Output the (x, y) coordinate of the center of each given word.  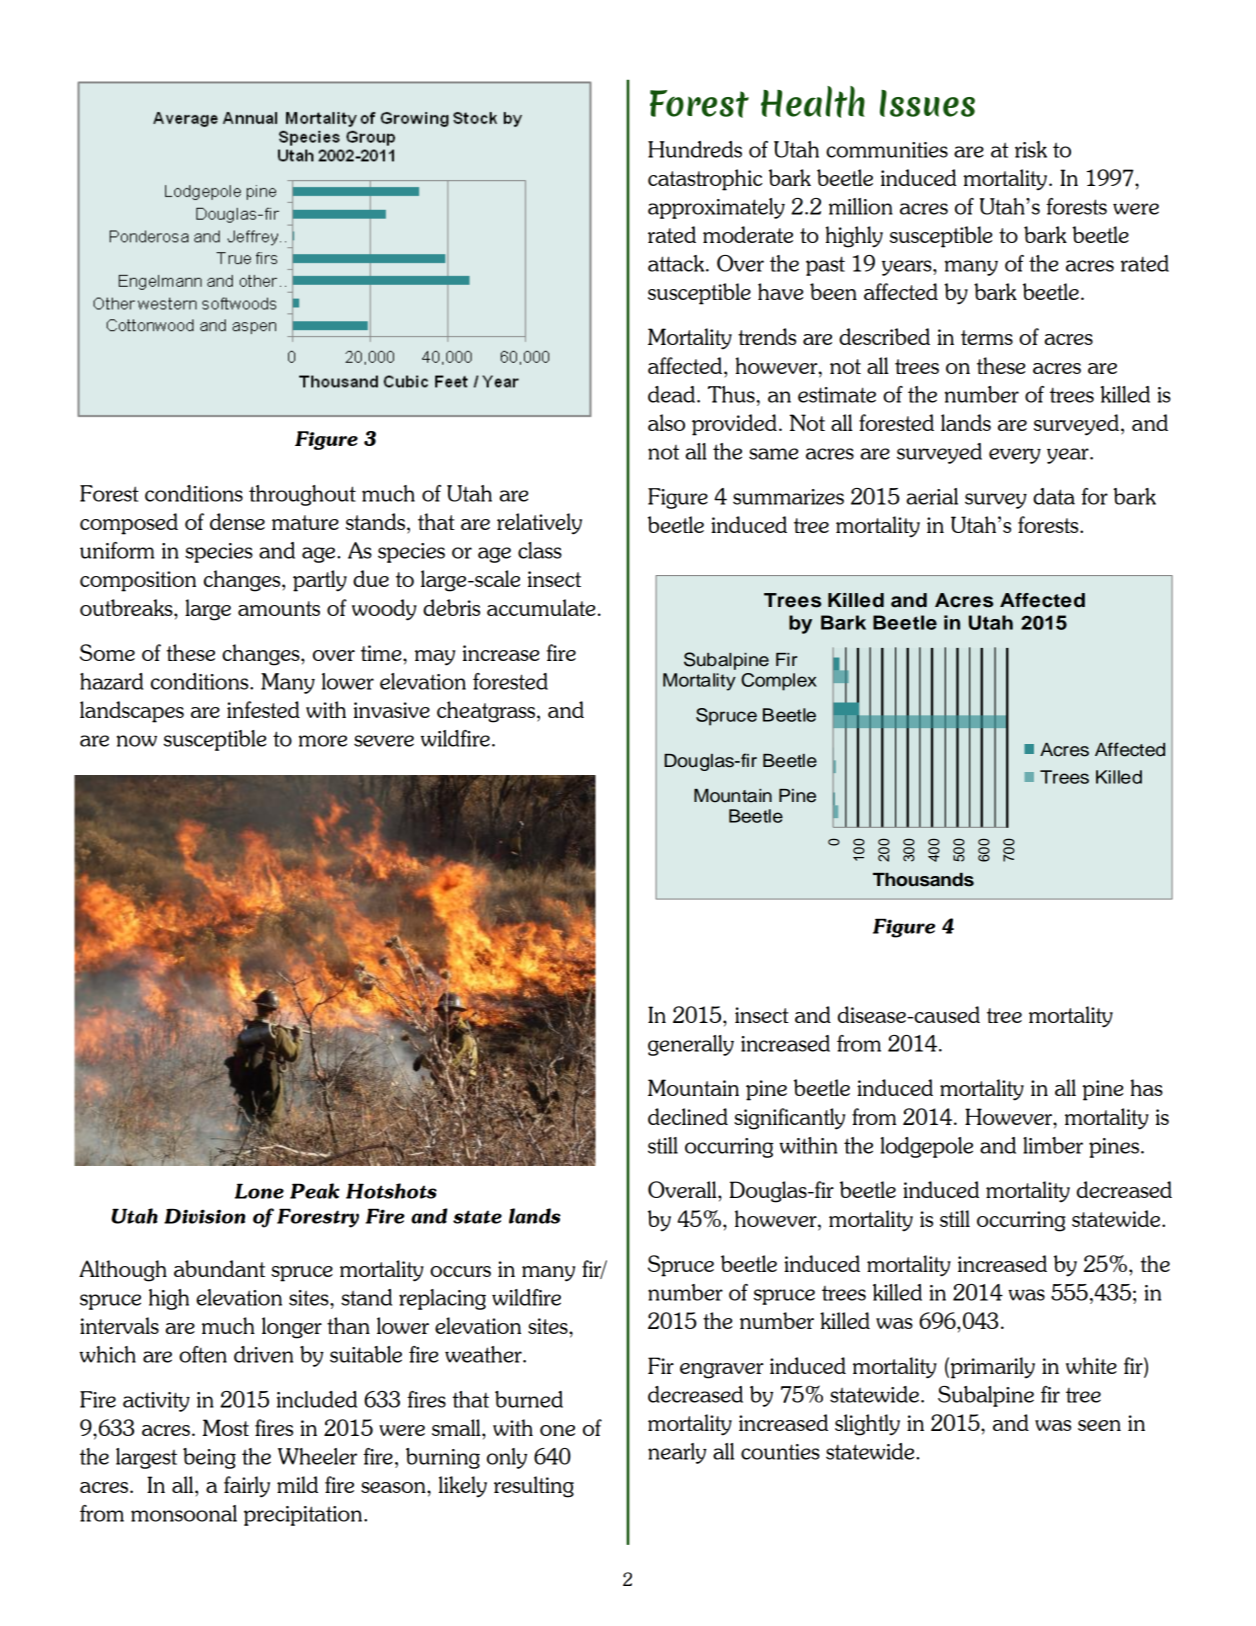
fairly (247, 1487)
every (1015, 456)
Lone (259, 1191)
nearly (677, 1453)
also (666, 422)
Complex (779, 682)
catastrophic (705, 180)
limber (1053, 1145)
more (323, 741)
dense (237, 521)
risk (1031, 149)
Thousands (923, 880)
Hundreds (695, 149)
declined (688, 1116)
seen (1099, 1425)
